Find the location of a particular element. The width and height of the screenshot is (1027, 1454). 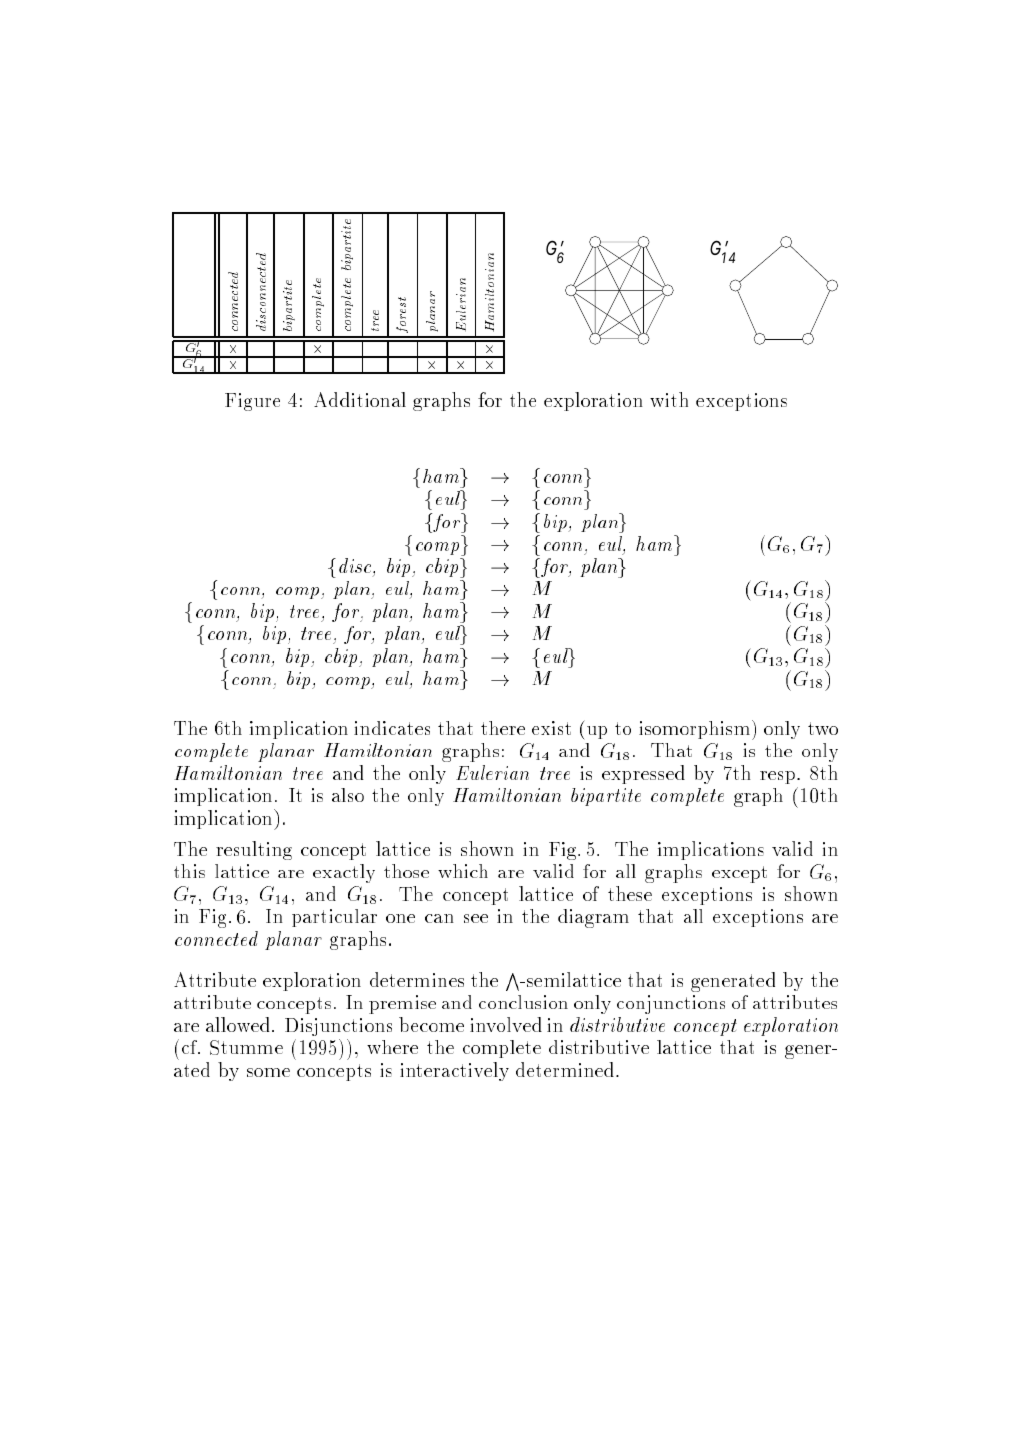

with is located at coordinates (669, 399).
